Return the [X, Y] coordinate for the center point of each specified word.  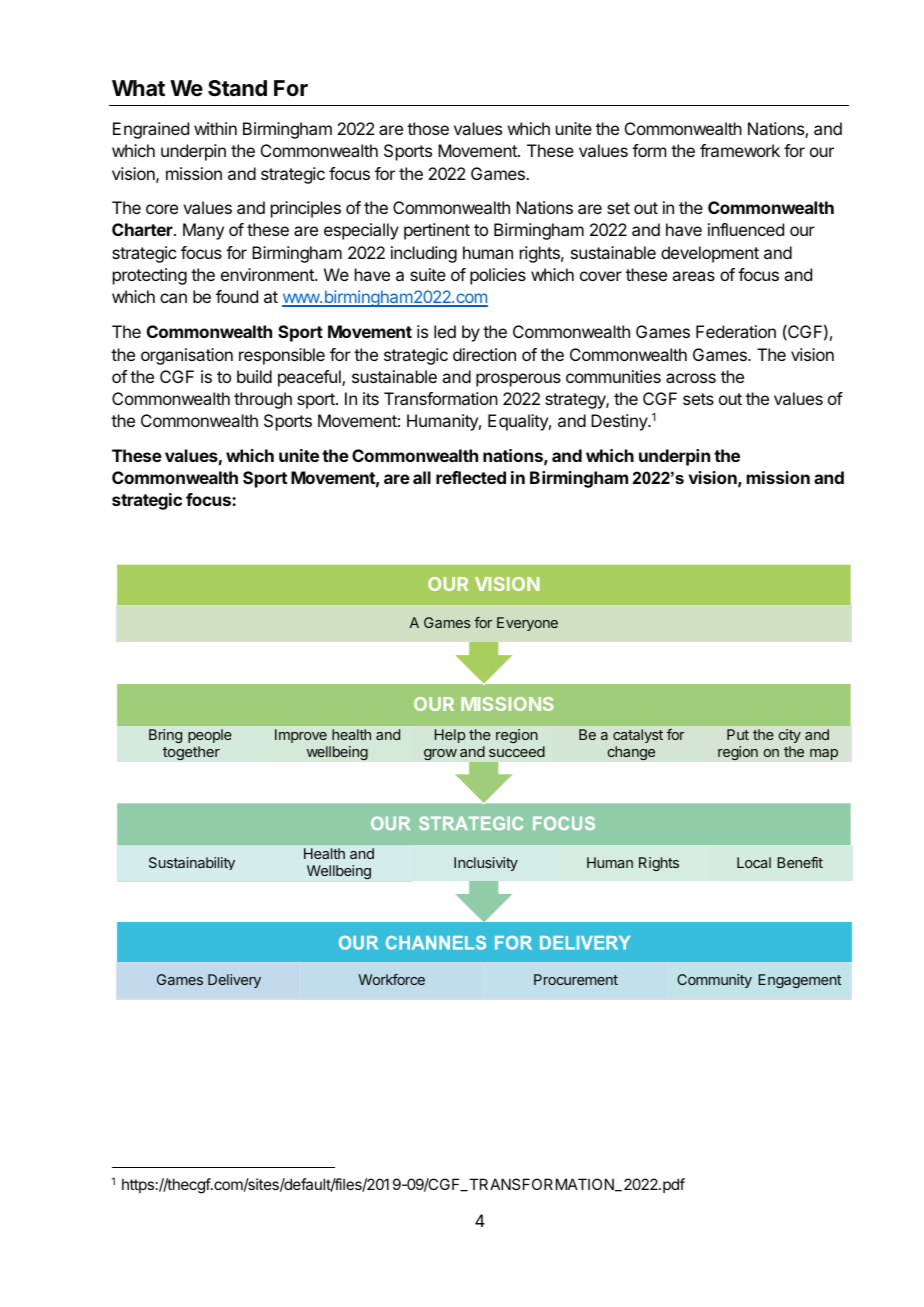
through [263, 400]
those [428, 128]
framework [740, 150]
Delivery [234, 981]
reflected [471, 477]
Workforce [392, 979]
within [215, 128]
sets [698, 399]
